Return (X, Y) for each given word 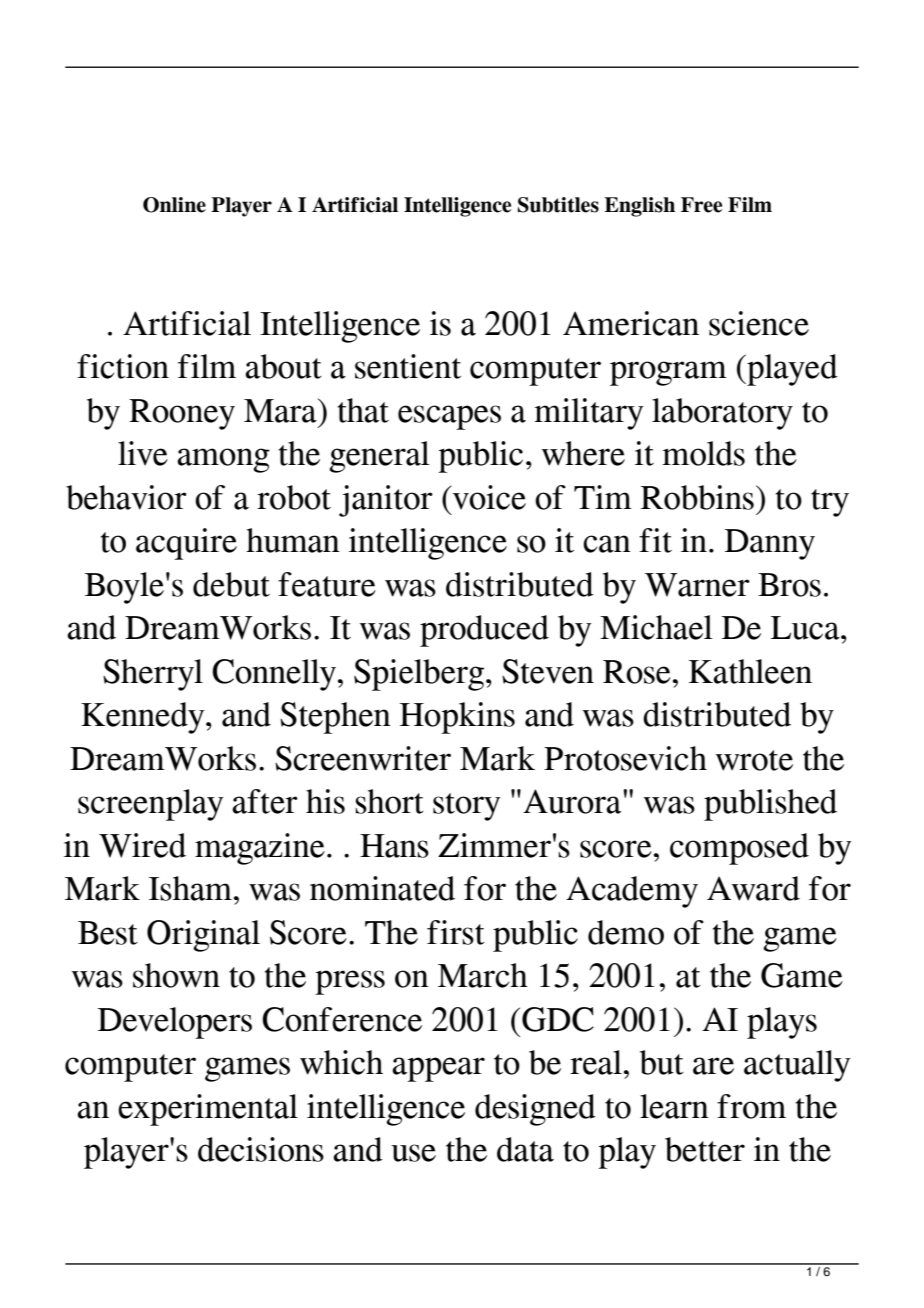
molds (703, 453)
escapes (449, 417)
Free (701, 205)
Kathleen (750, 671)
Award (753, 888)
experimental (208, 1110)
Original (203, 936)
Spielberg (419, 675)
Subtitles (558, 205)
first (456, 932)
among (223, 460)
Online (174, 205)
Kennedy (144, 718)
